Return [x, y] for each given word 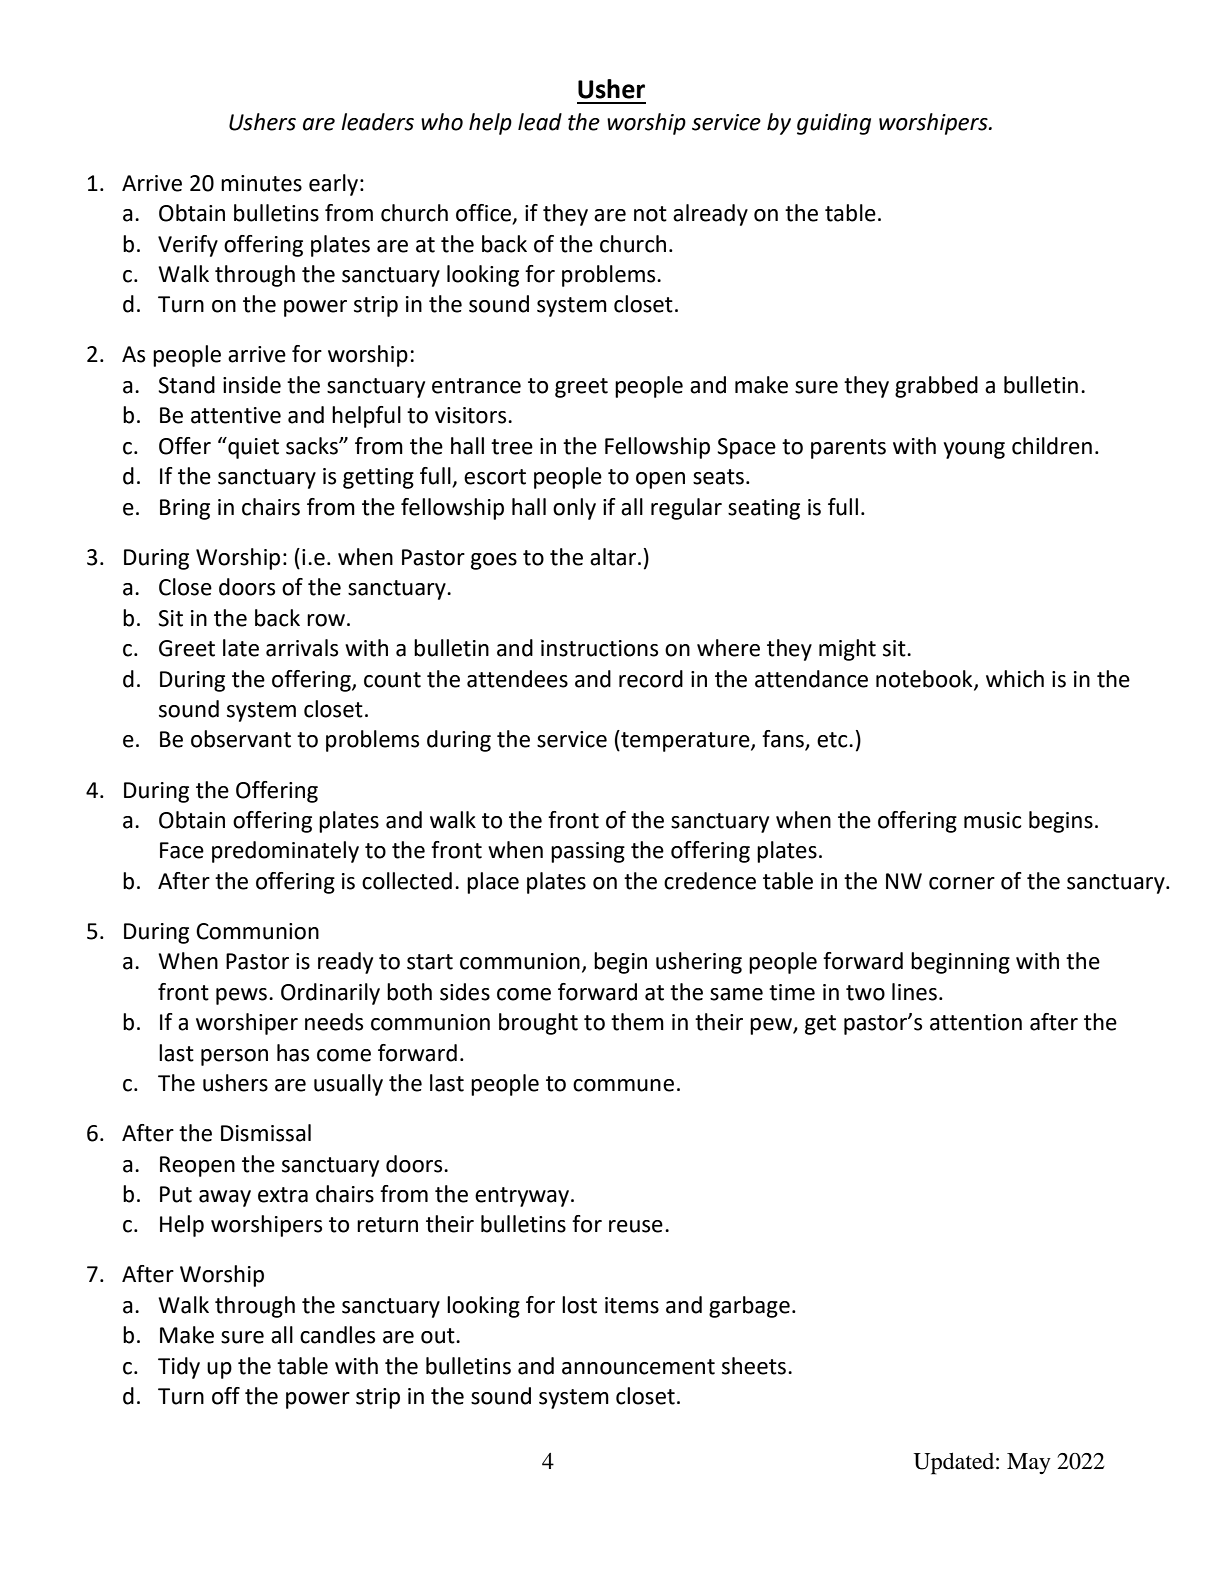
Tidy [179, 1368]
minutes [261, 183]
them [637, 1022]
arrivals [302, 648]
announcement [638, 1367]
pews [243, 996]
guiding [834, 124]
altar [614, 557]
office [484, 214]
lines [914, 992]
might [847, 650]
